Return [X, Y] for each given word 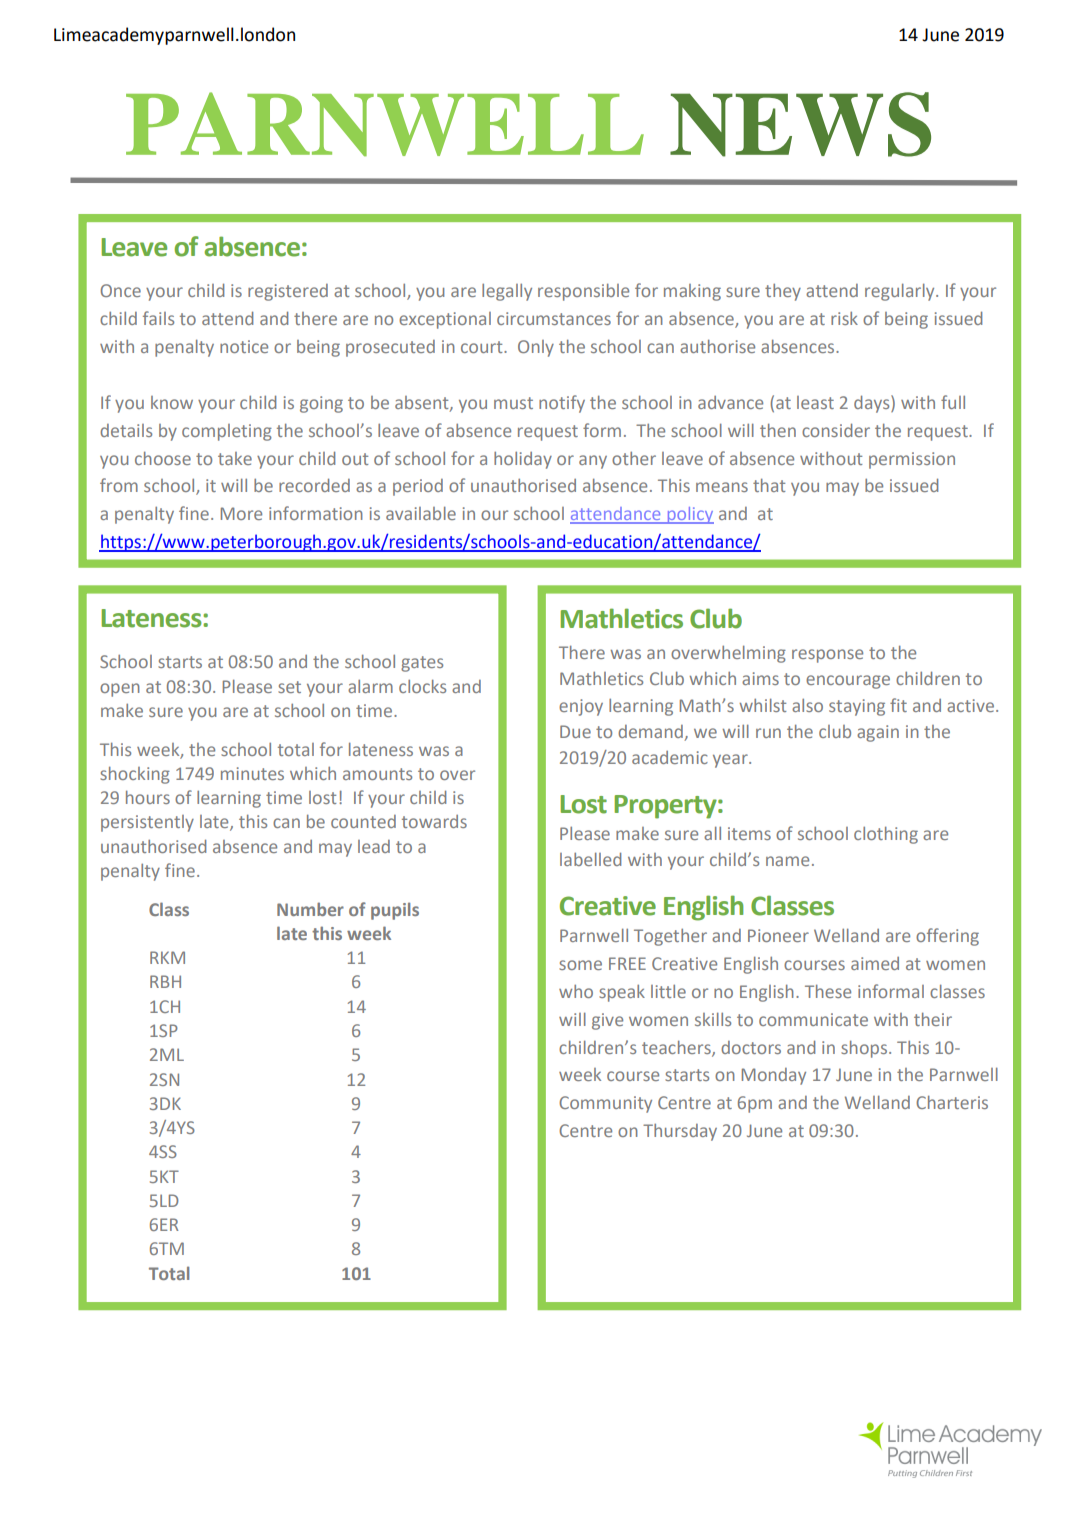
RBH [165, 981]
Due [575, 731]
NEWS [800, 124]
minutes [252, 773]
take [235, 458]
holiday [523, 460]
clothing [886, 835]
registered [288, 292]
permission [912, 460]
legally [507, 292]
